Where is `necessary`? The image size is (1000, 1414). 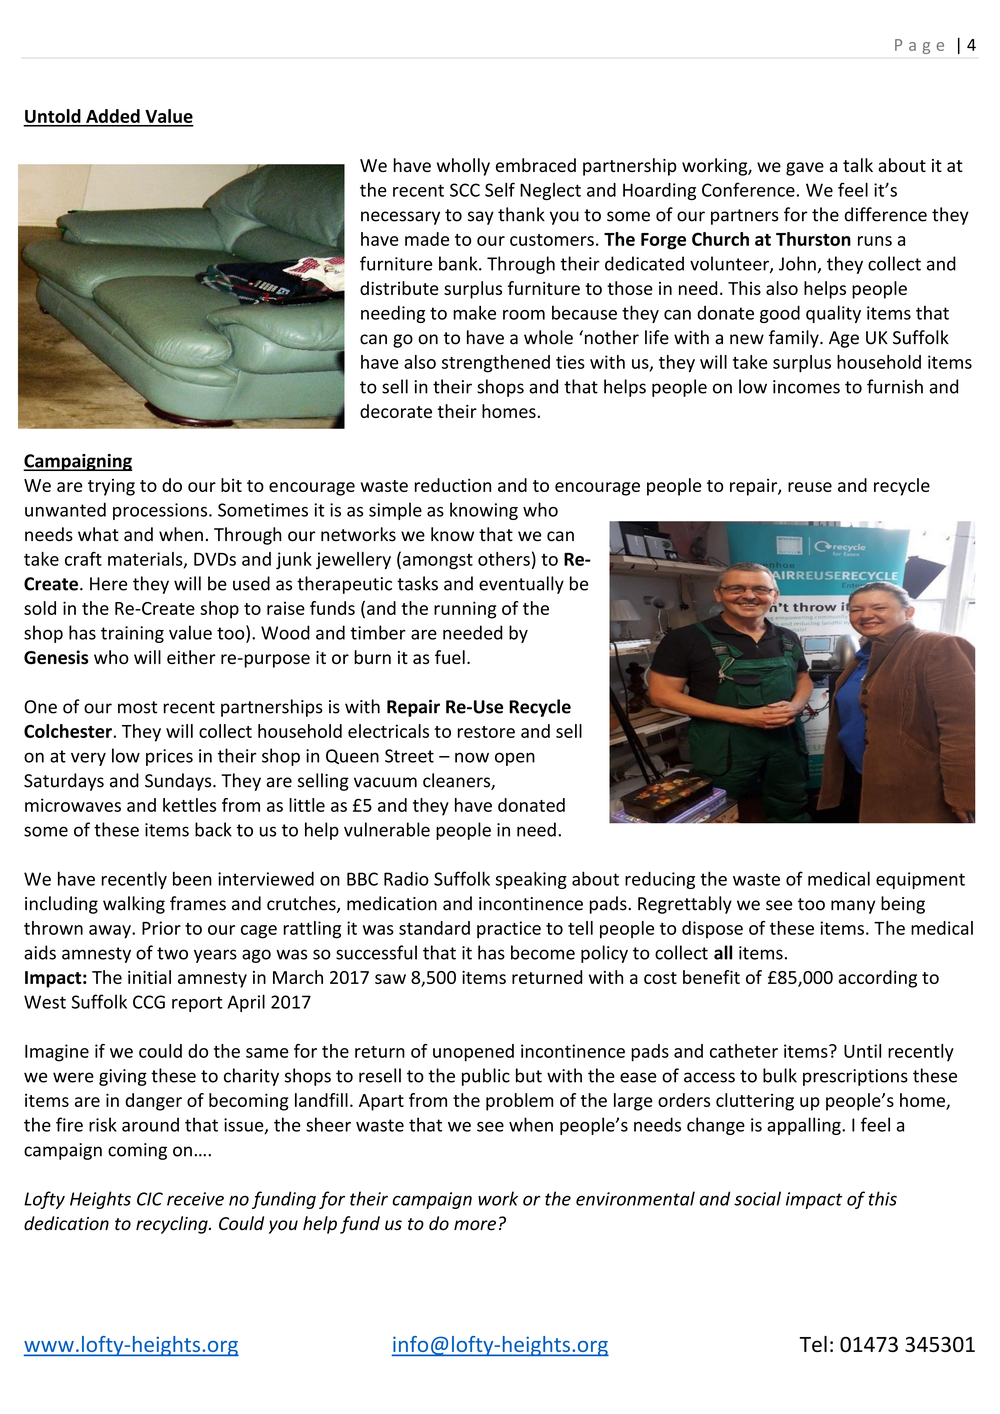 necessary is located at coordinates (400, 218).
